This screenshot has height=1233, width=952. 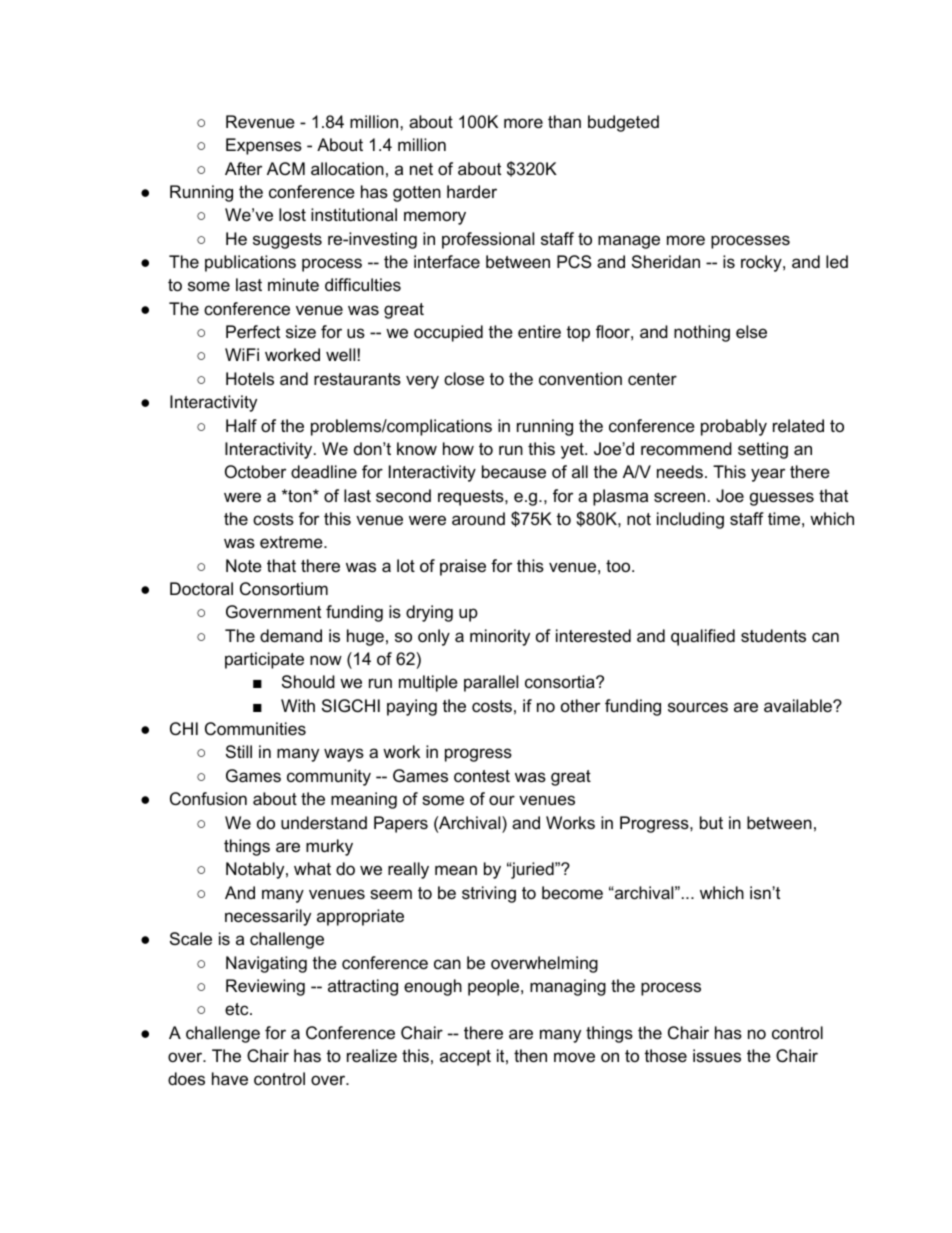 What do you see at coordinates (230, 1078) in the screenshot?
I see `have` at bounding box center [230, 1078].
